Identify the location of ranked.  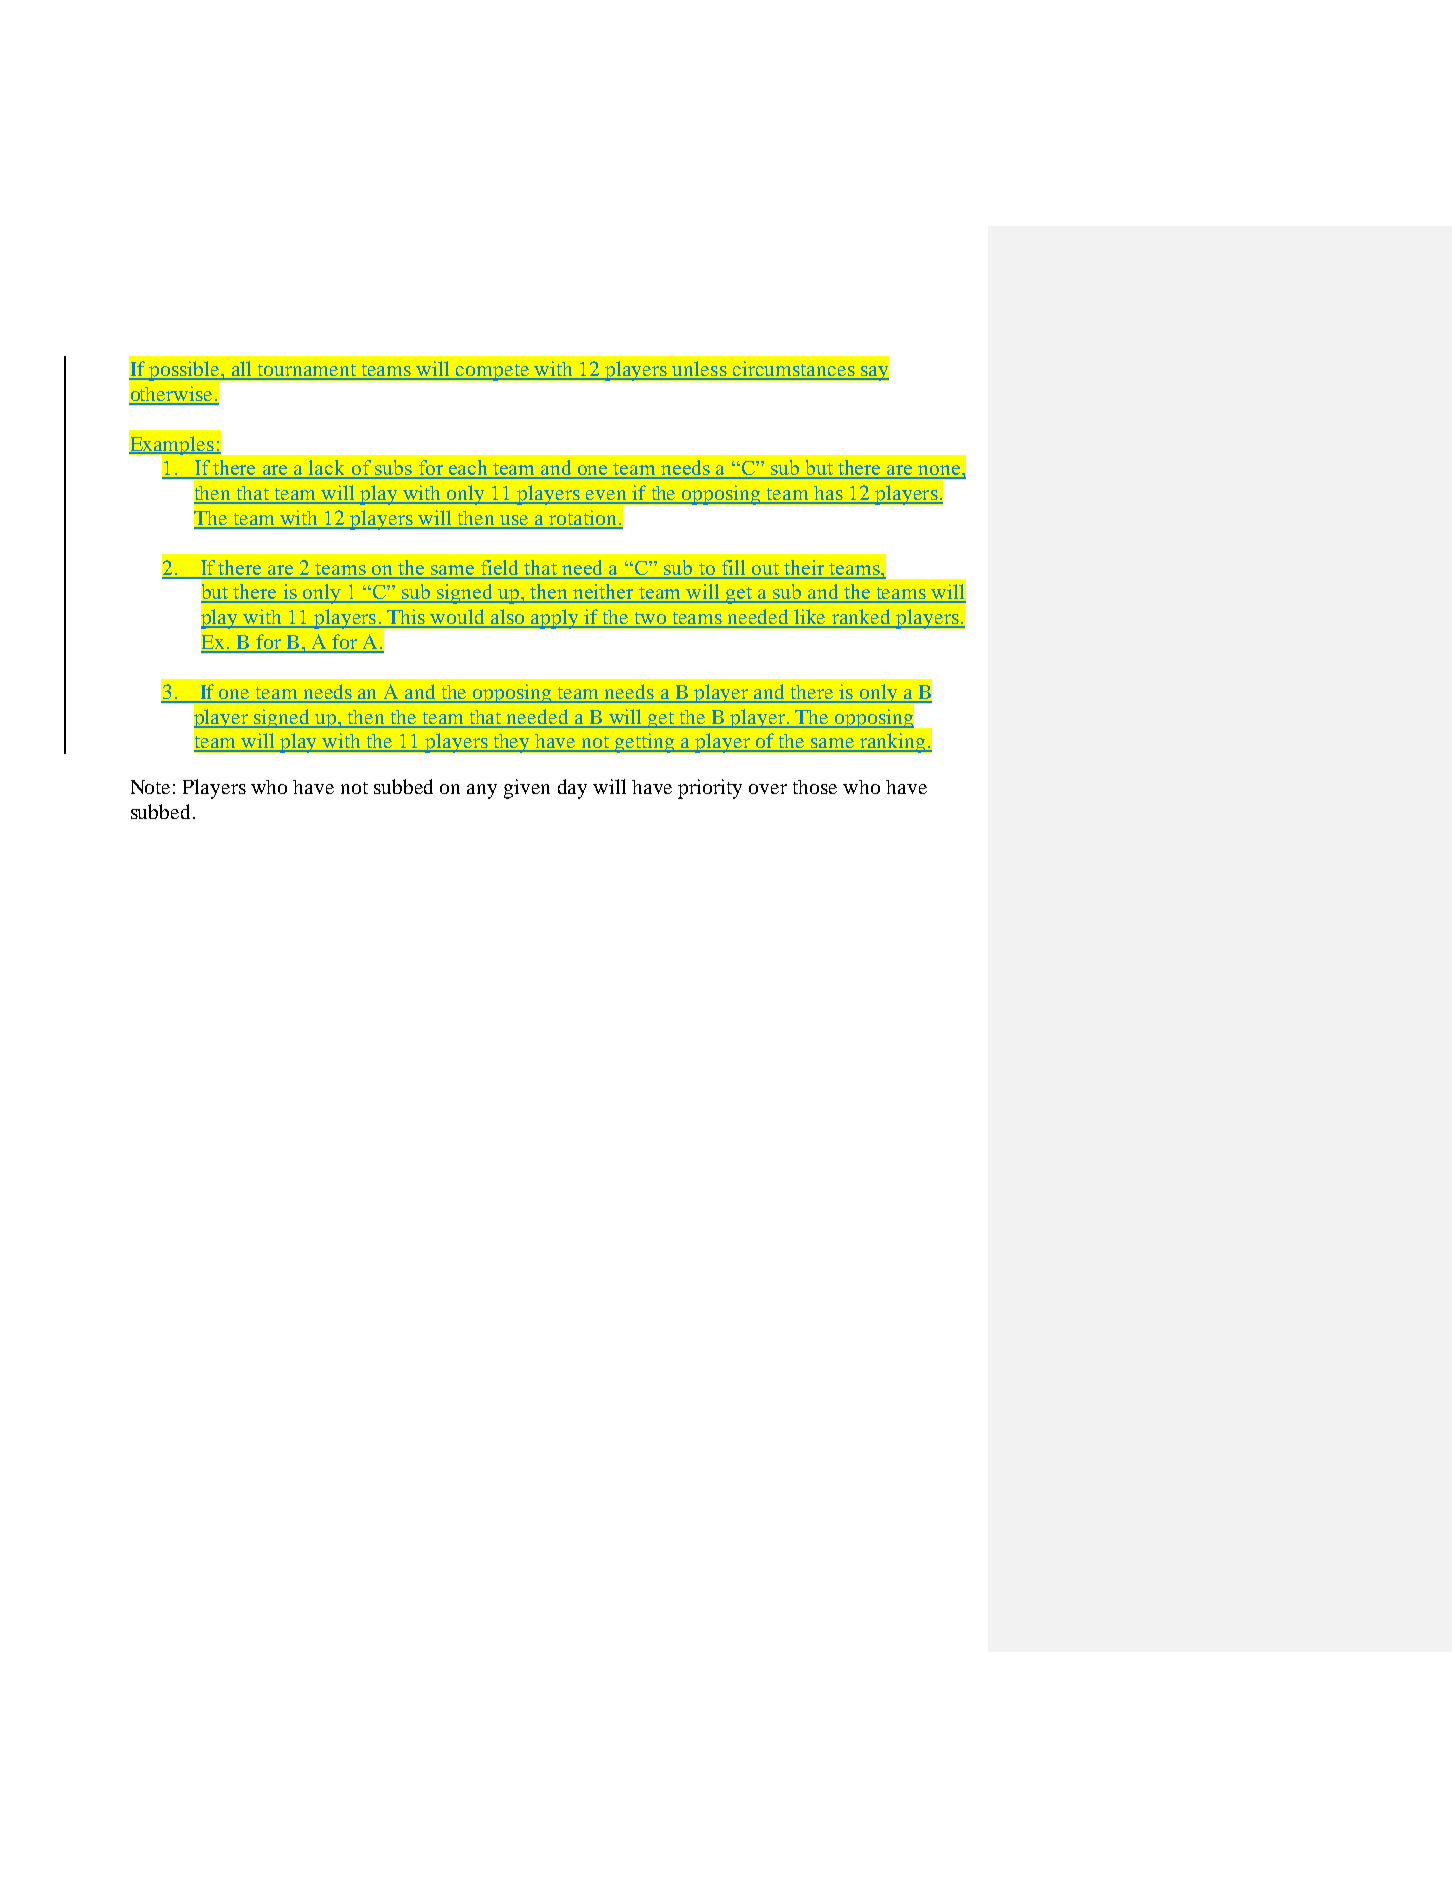
(862, 618).
